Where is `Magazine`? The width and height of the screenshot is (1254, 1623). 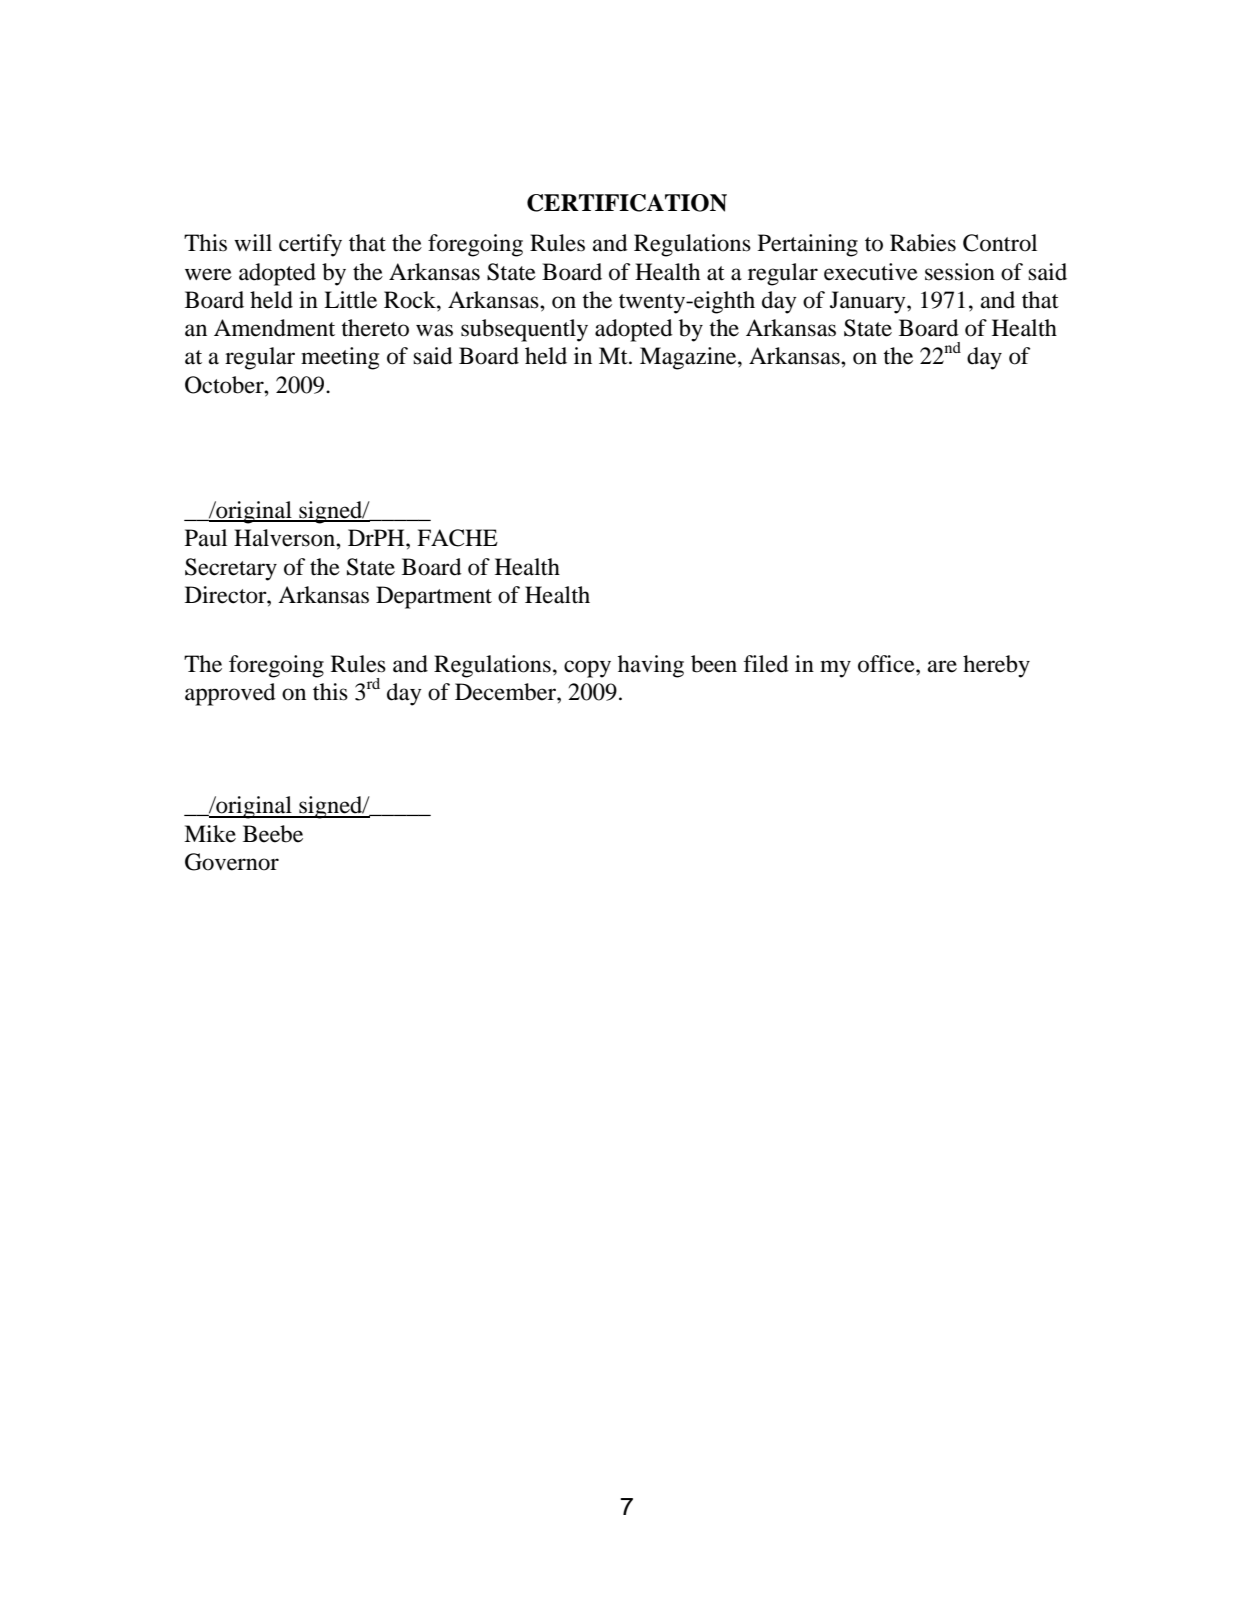
Magazine is located at coordinates (689, 358).
